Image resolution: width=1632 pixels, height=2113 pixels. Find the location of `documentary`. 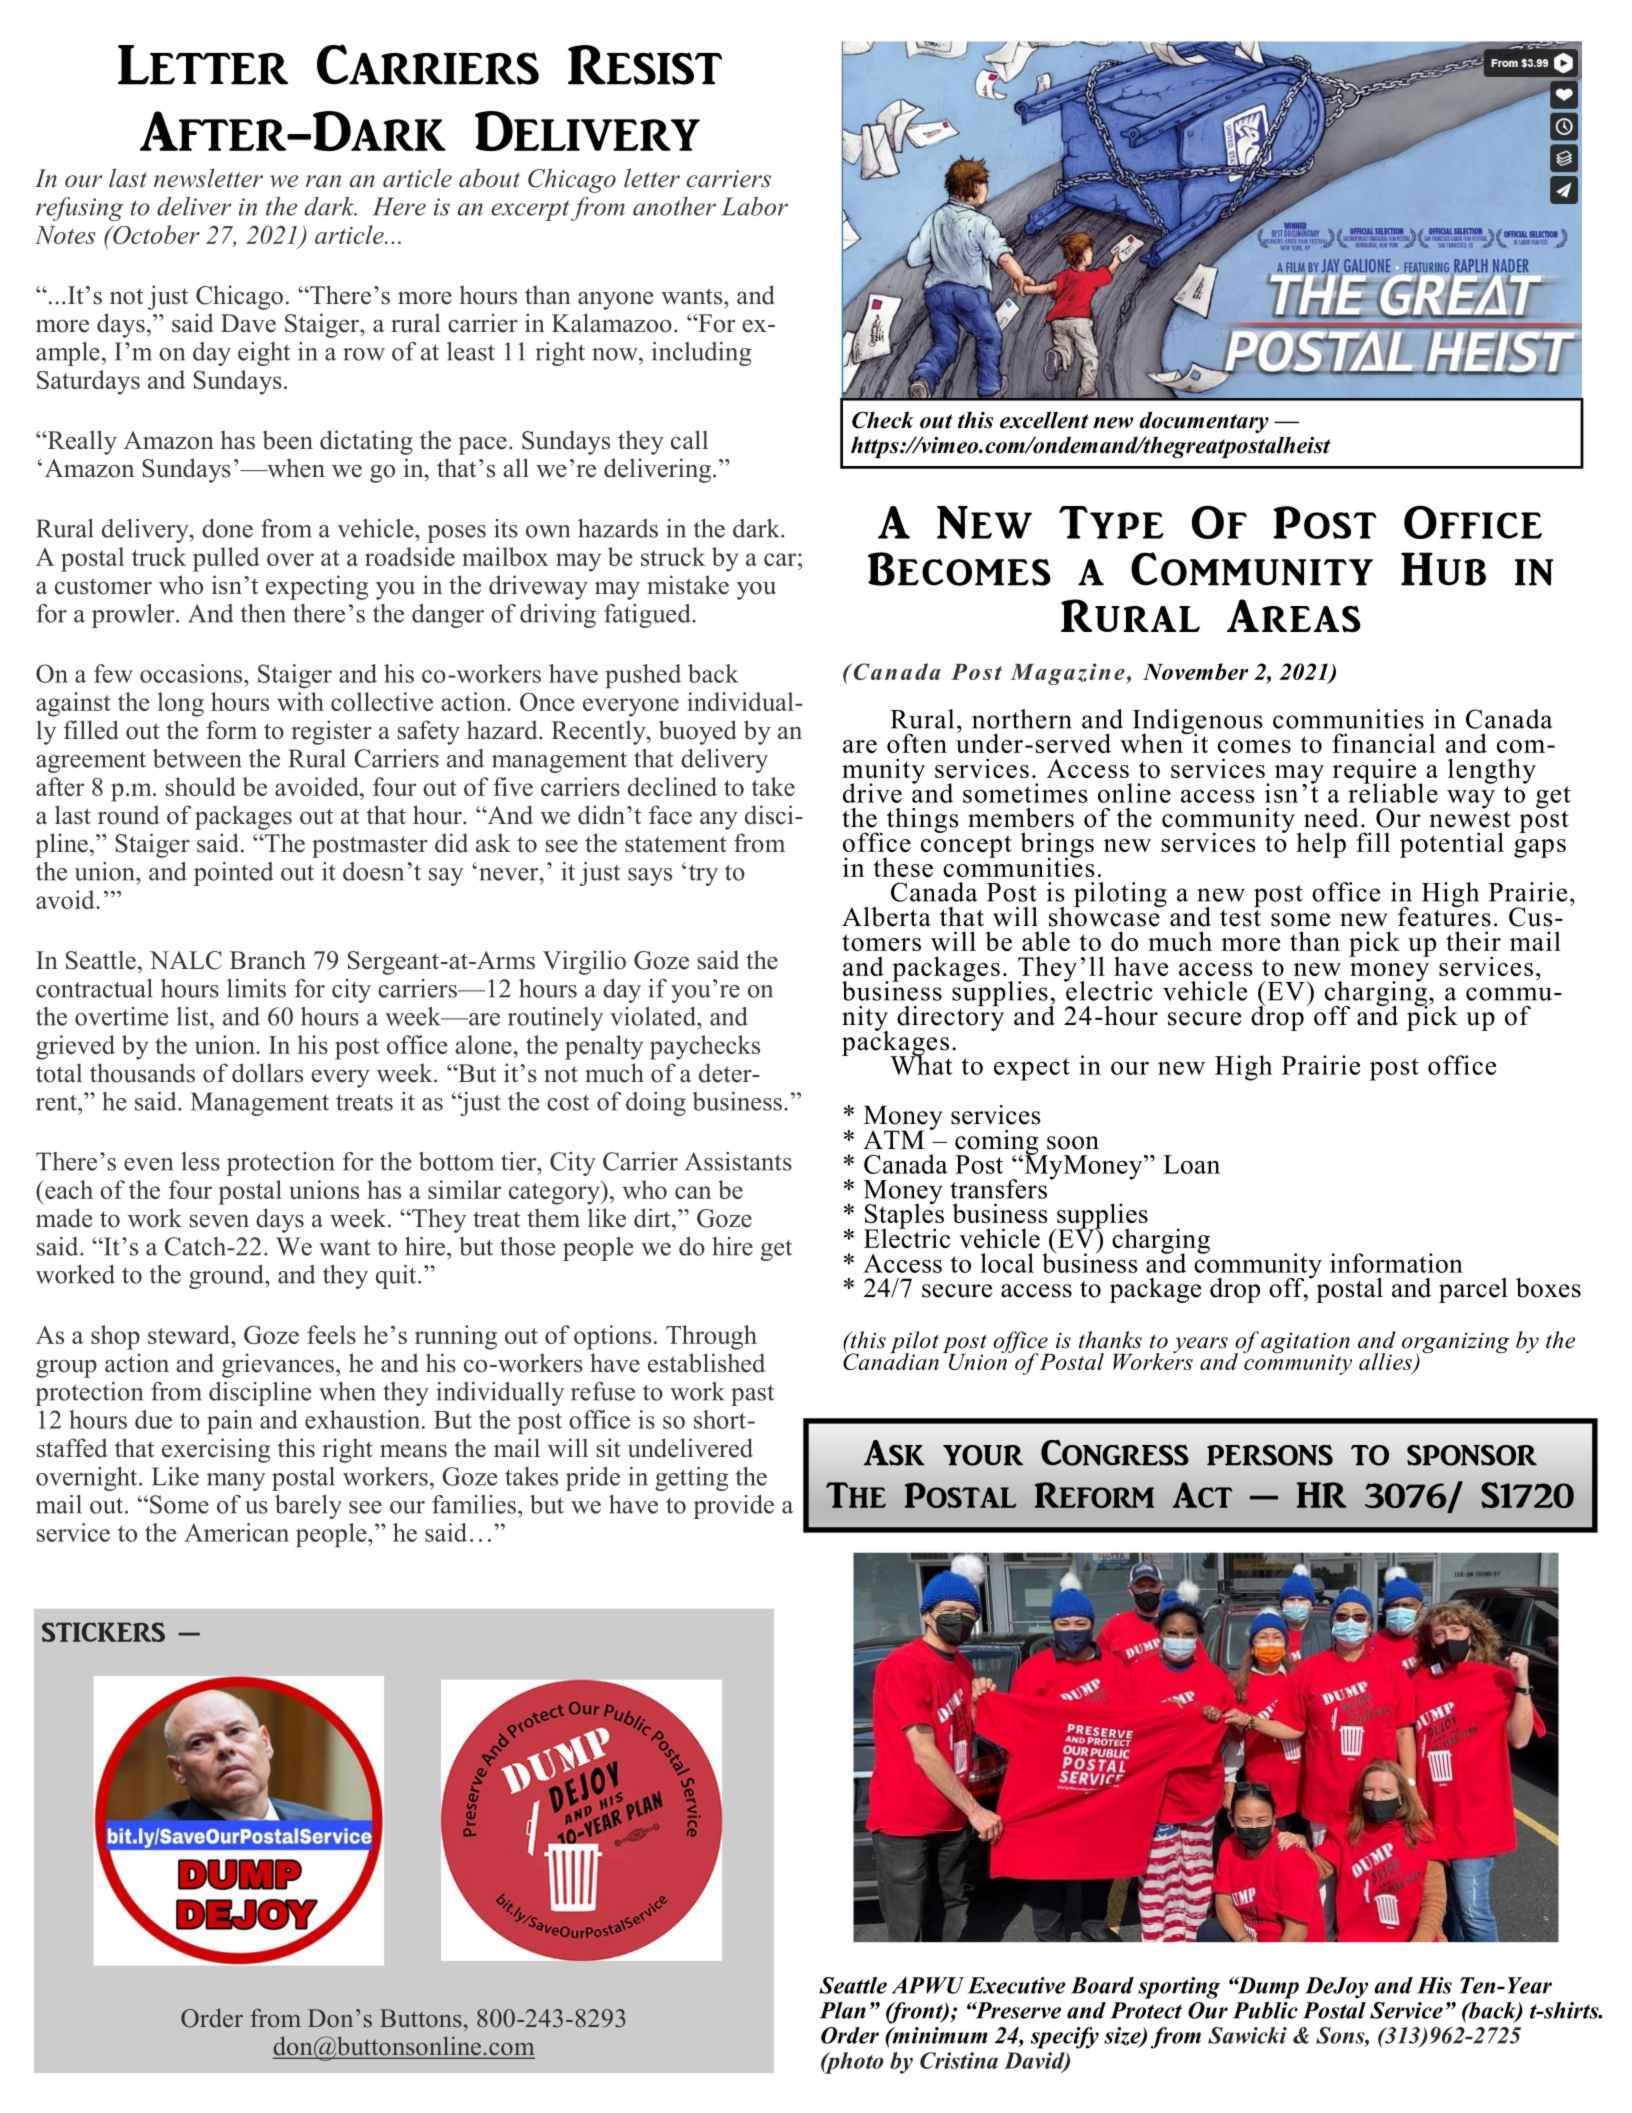

documentary is located at coordinates (1204, 422).
